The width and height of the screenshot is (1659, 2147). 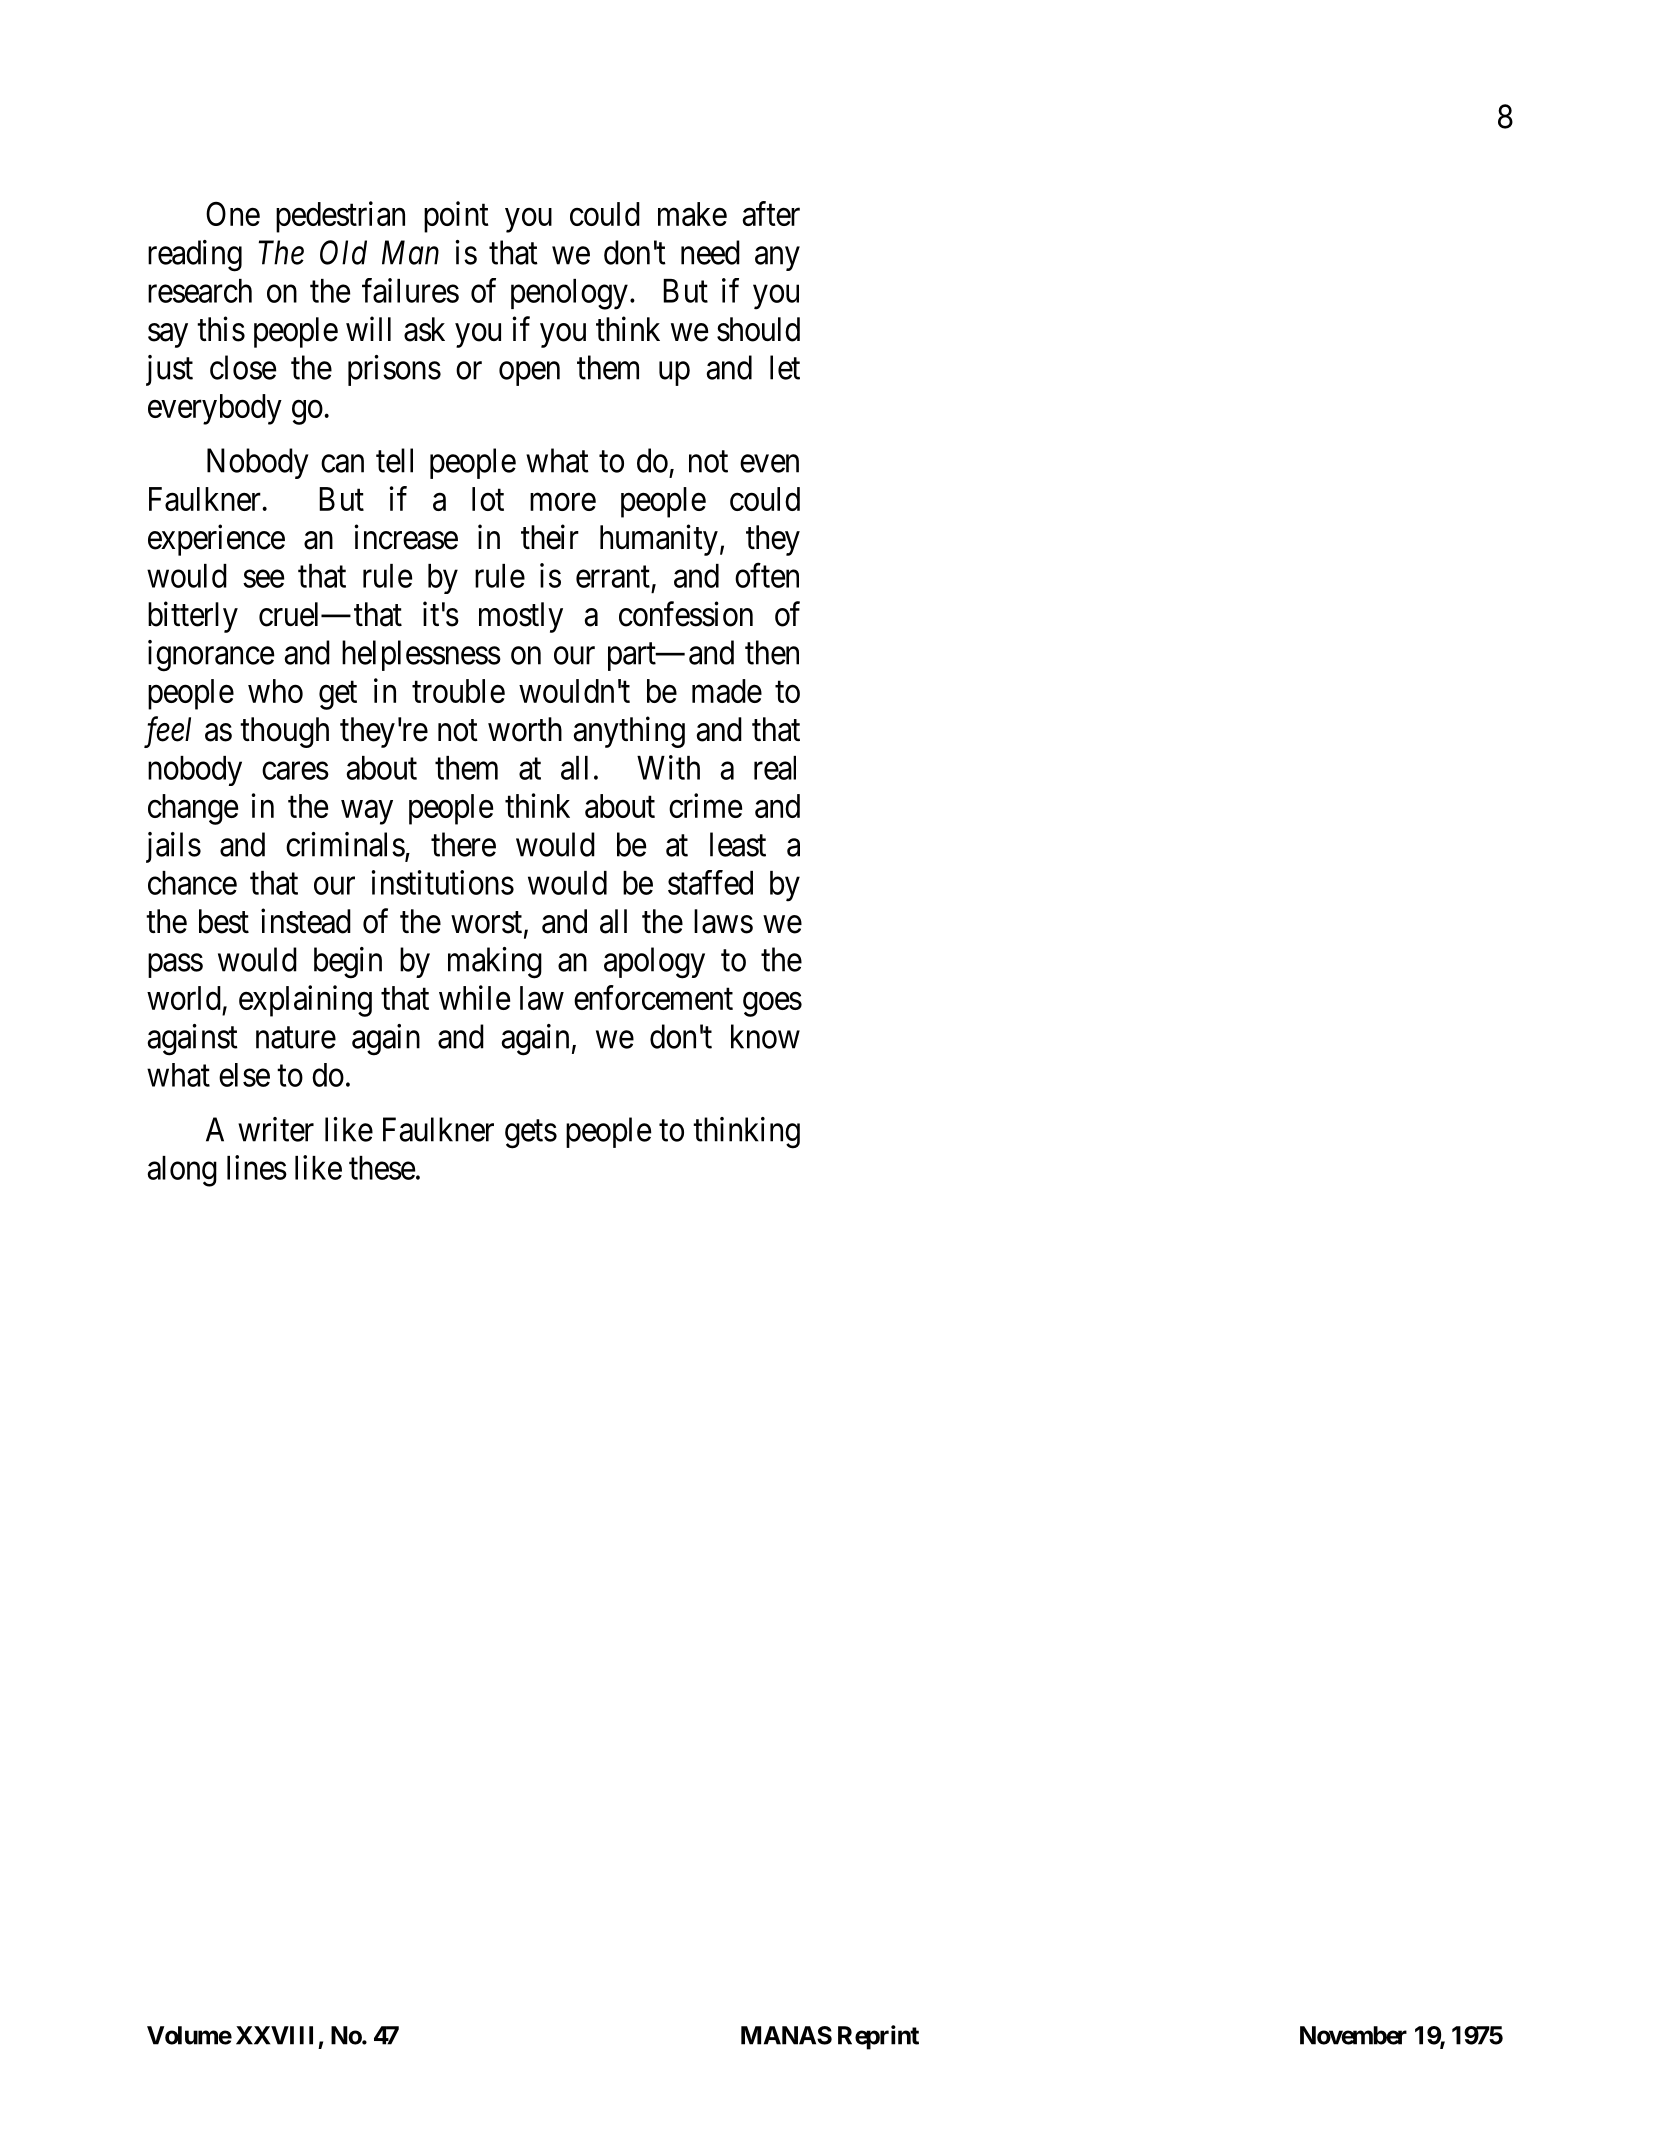 What do you see at coordinates (367, 812) in the screenshot?
I see `way` at bounding box center [367, 812].
